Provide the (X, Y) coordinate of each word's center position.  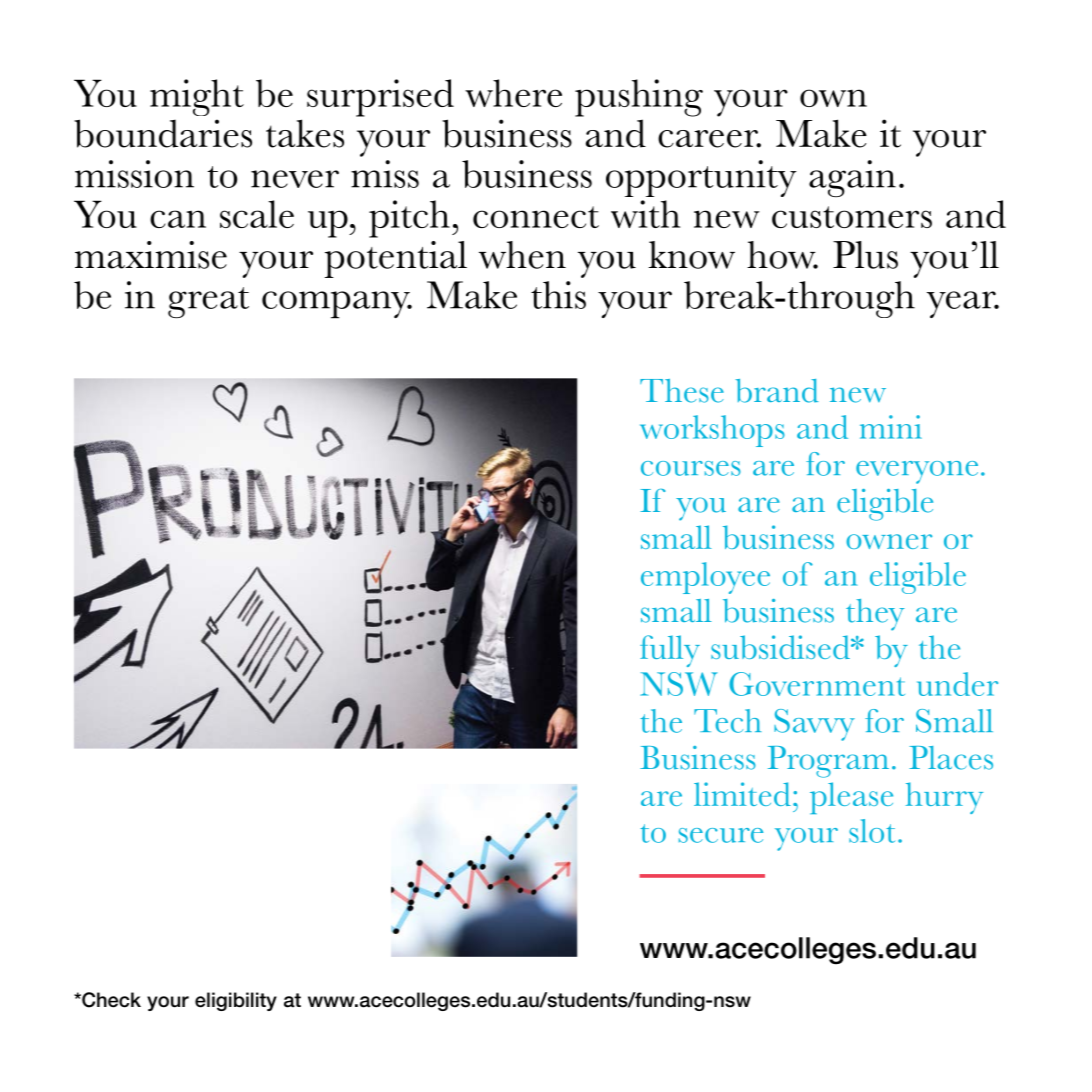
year (962, 304)
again (852, 178)
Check (110, 1000)
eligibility (236, 1001)
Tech (728, 721)
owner (889, 541)
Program (828, 762)
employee (705, 578)
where (513, 93)
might (197, 97)
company (337, 304)
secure (721, 835)
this (558, 295)
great (208, 302)
